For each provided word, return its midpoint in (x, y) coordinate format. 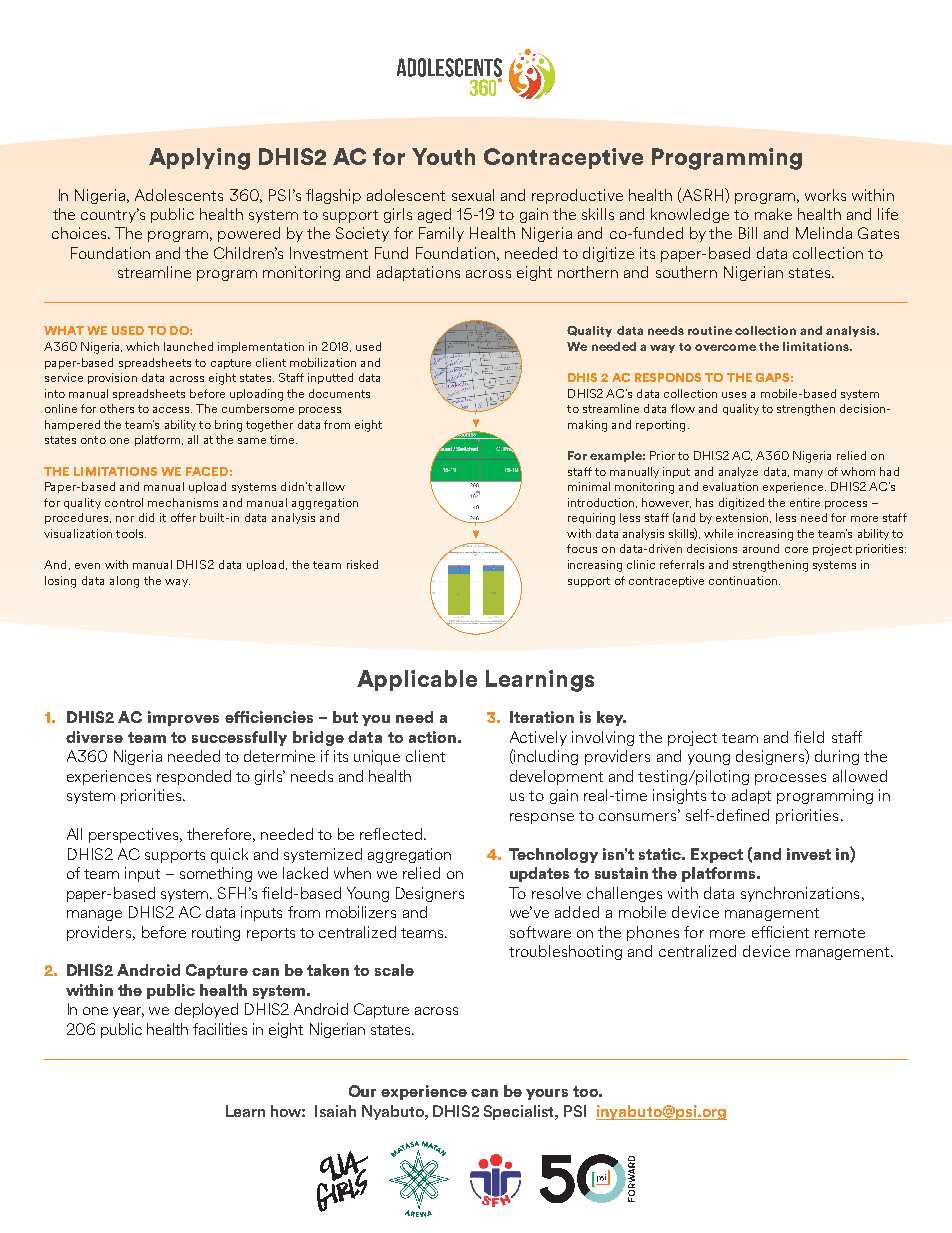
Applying (199, 159)
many (808, 474)
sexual (473, 195)
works (825, 195)
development (556, 777)
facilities (220, 1029)
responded (194, 777)
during (837, 757)
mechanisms (183, 502)
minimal (589, 486)
